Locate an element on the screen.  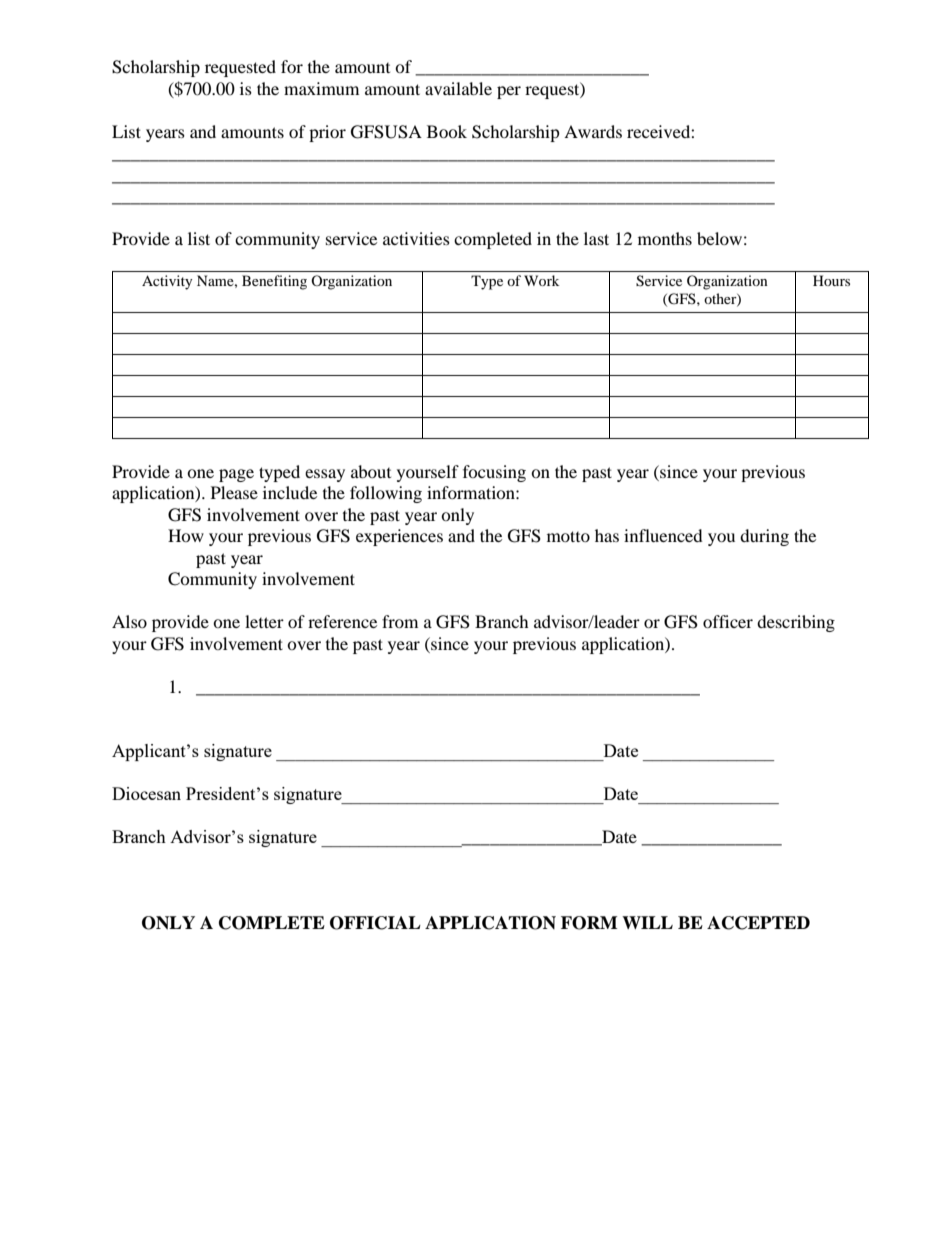
Also is located at coordinates (129, 621).
